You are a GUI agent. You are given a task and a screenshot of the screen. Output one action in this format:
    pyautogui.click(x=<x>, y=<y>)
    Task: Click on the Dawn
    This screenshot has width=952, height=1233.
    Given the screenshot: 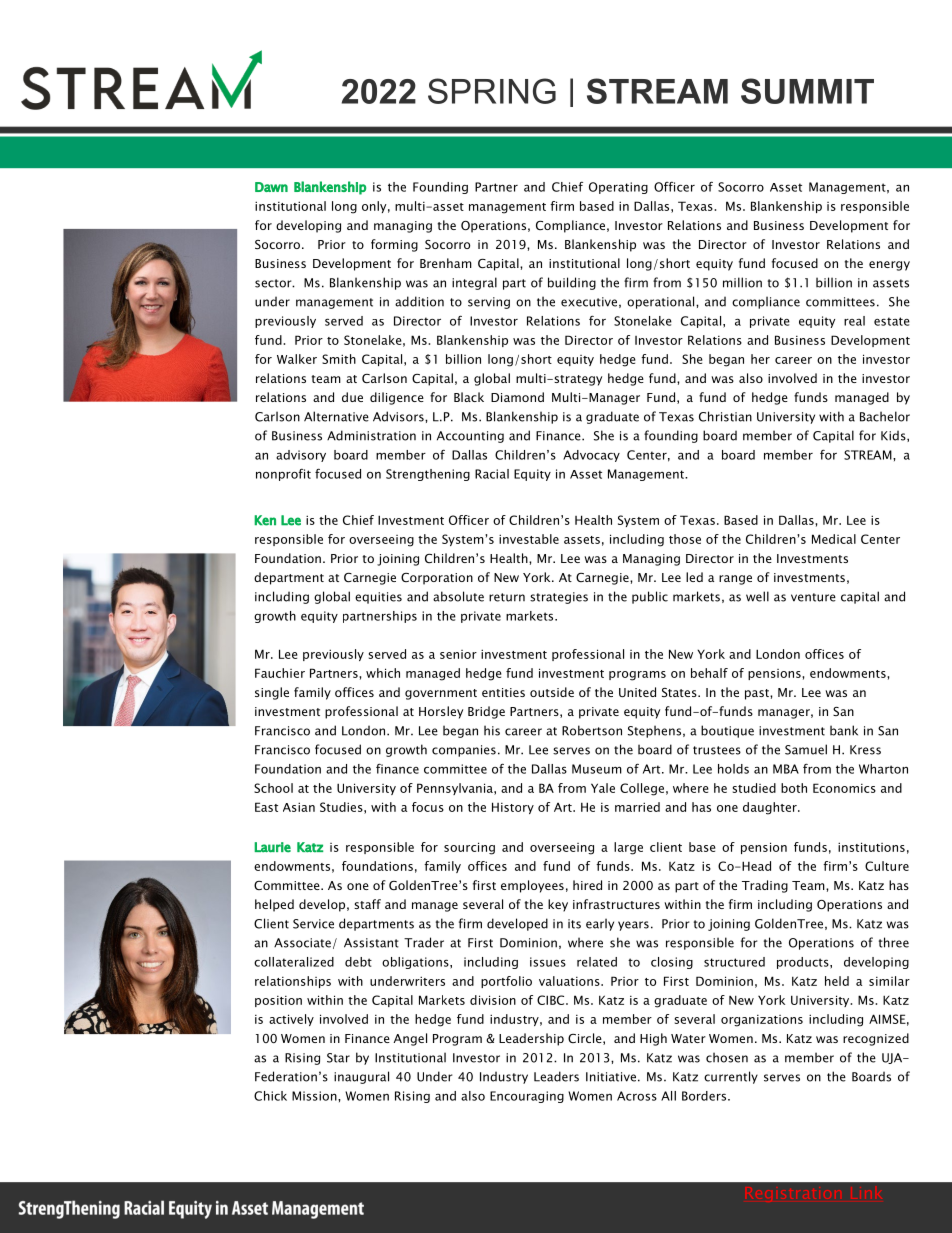 What is the action you would take?
    pyautogui.click(x=271, y=187)
